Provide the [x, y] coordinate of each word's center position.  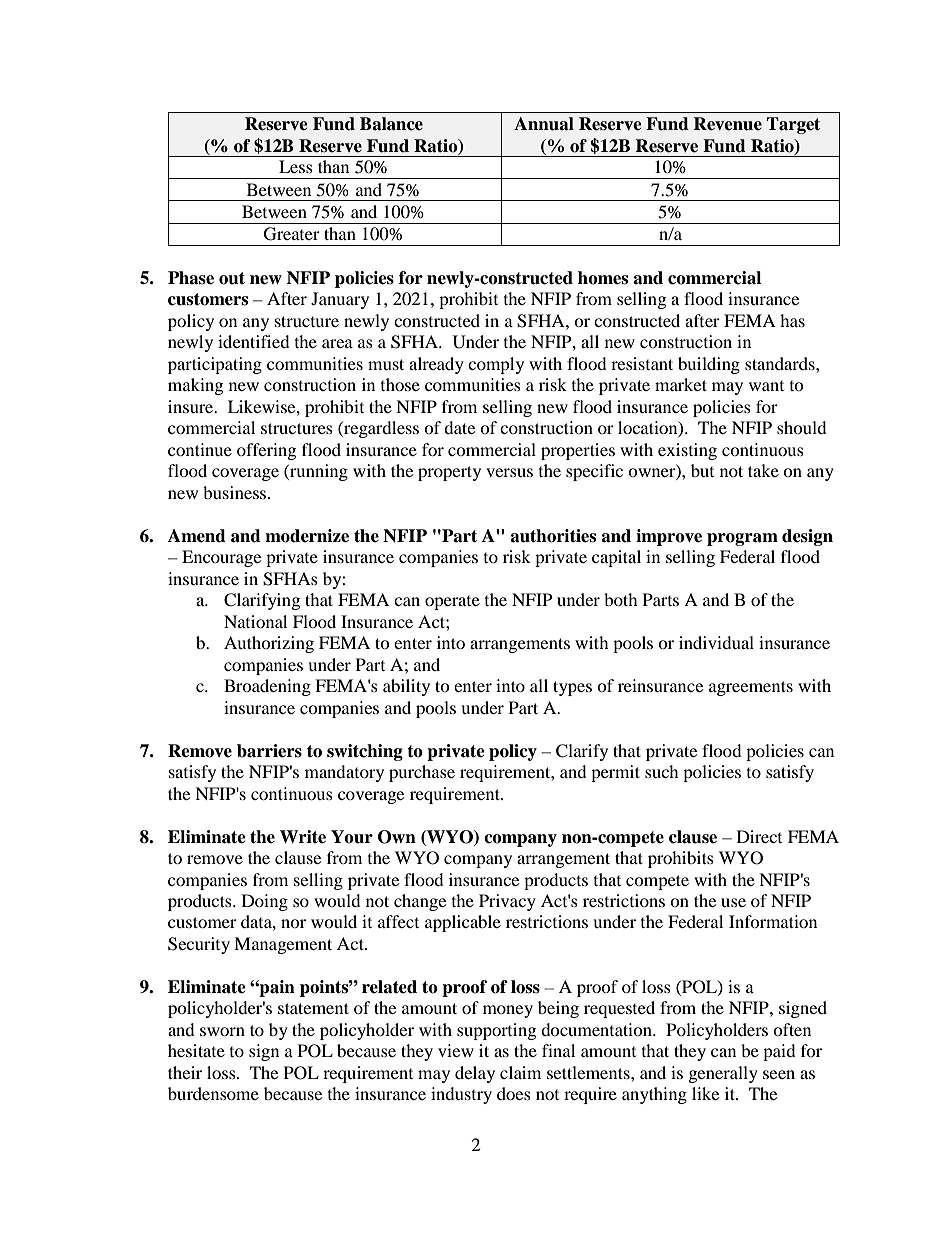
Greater [292, 234]
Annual [544, 124]
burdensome [213, 1093]
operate [452, 603]
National [255, 621]
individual [716, 642]
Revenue [728, 124]
